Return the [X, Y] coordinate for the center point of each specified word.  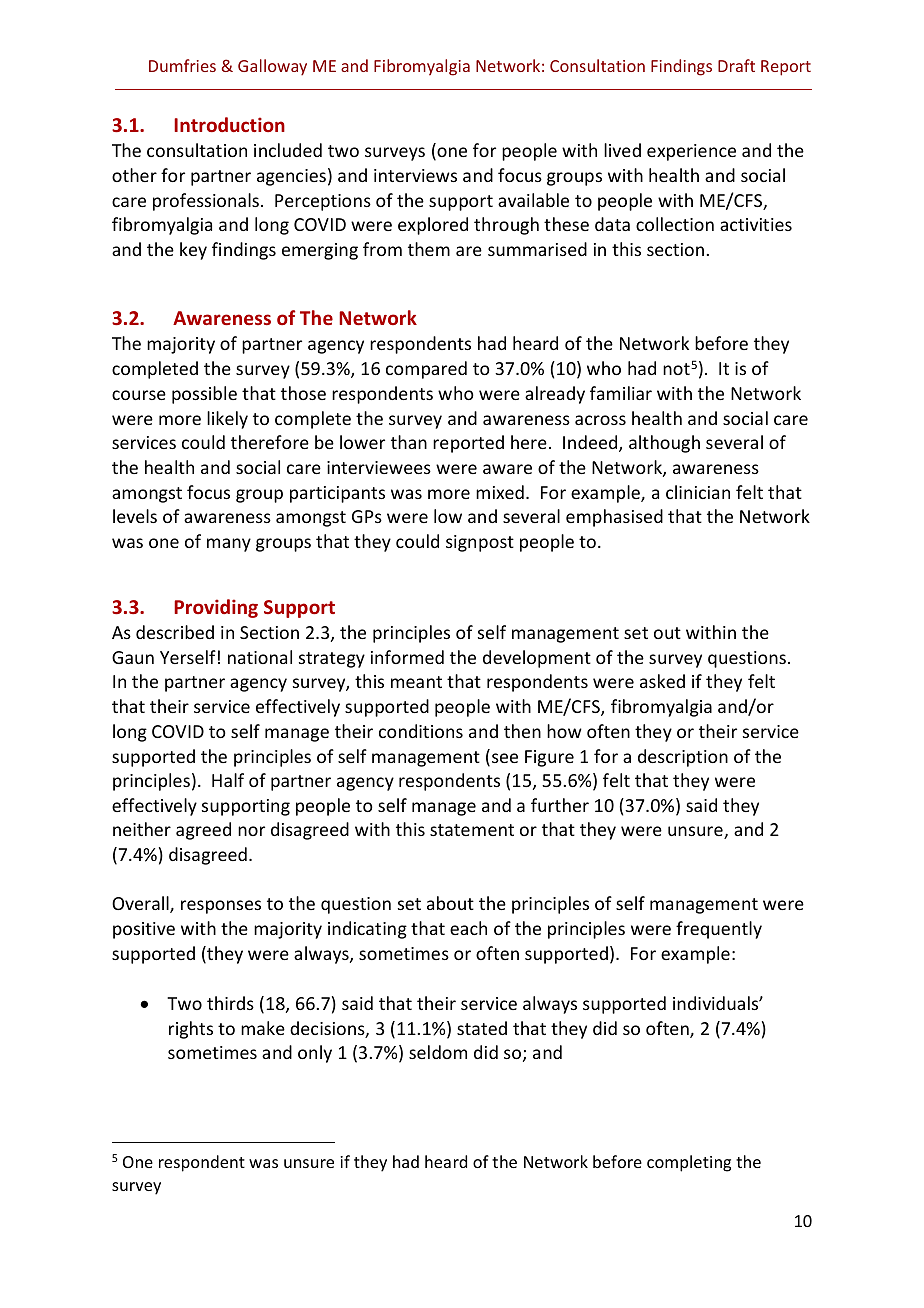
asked [662, 681]
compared [426, 370]
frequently [719, 930]
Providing [216, 608]
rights [191, 1030]
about [450, 903]
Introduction [229, 124]
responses [221, 907]
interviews [415, 175]
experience [691, 152]
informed [407, 657]
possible [204, 395]
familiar [621, 393]
